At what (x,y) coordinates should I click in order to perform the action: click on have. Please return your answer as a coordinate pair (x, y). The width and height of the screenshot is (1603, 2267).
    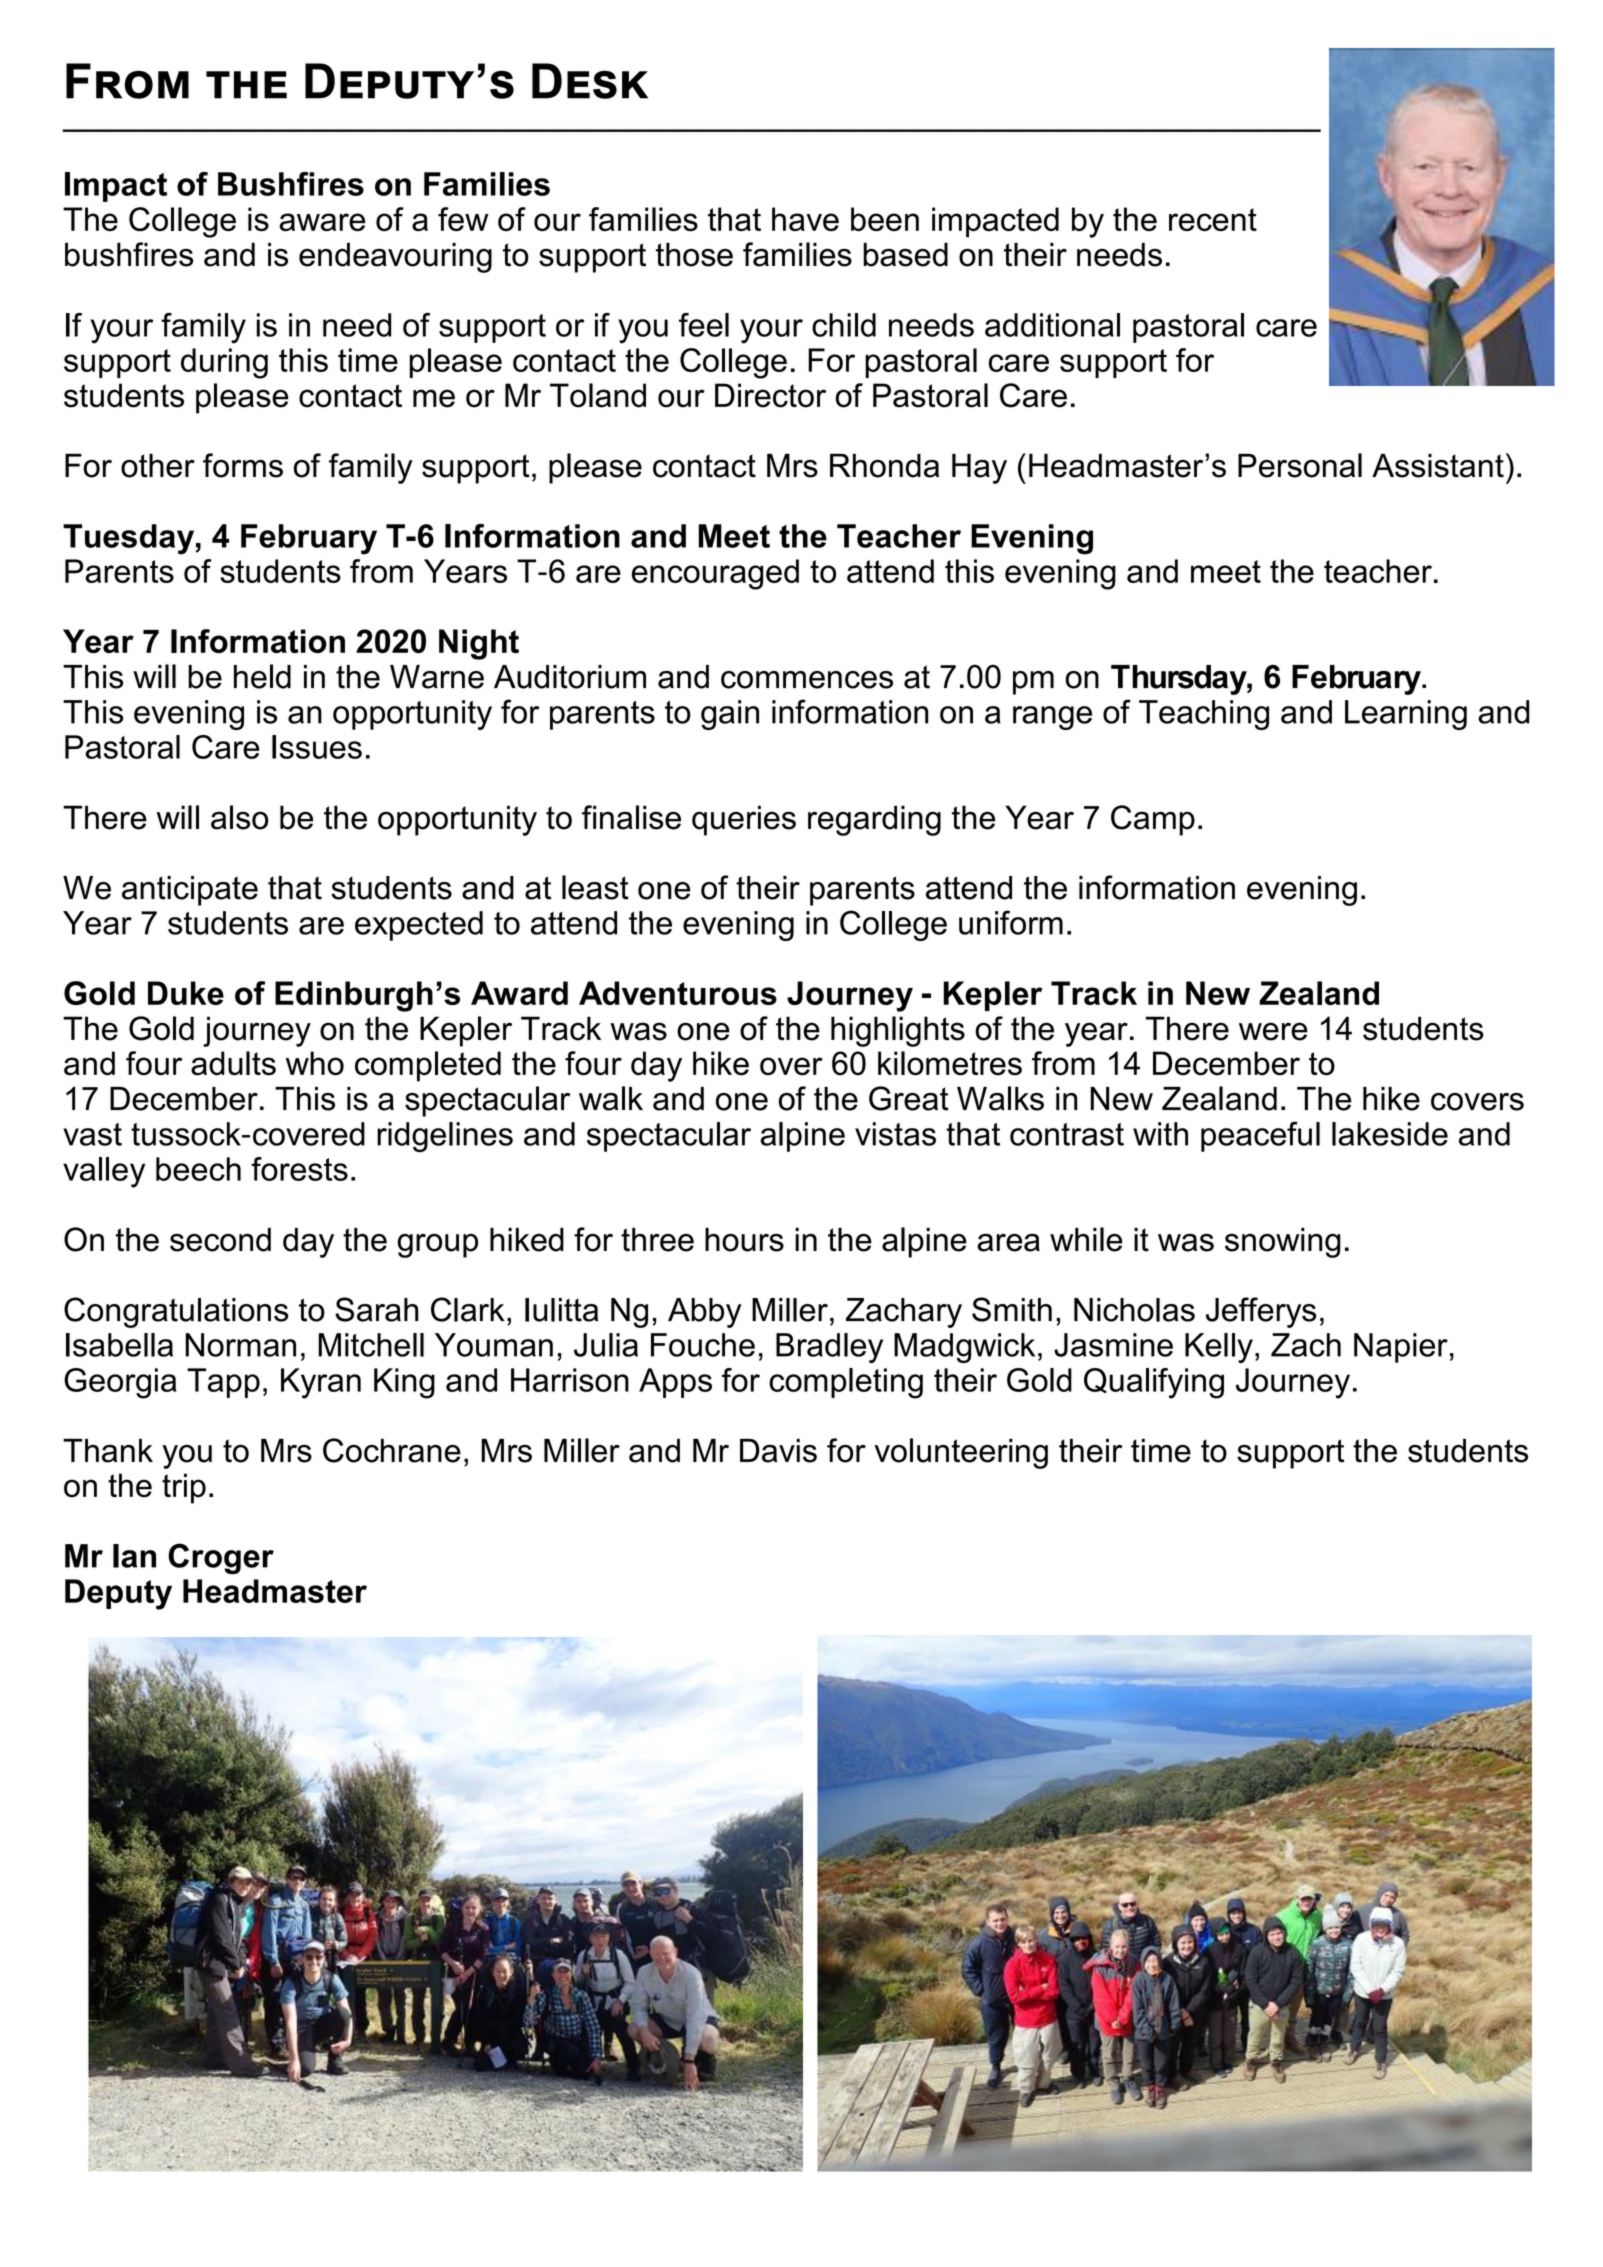
    Looking at the image, I should click on (805, 219).
